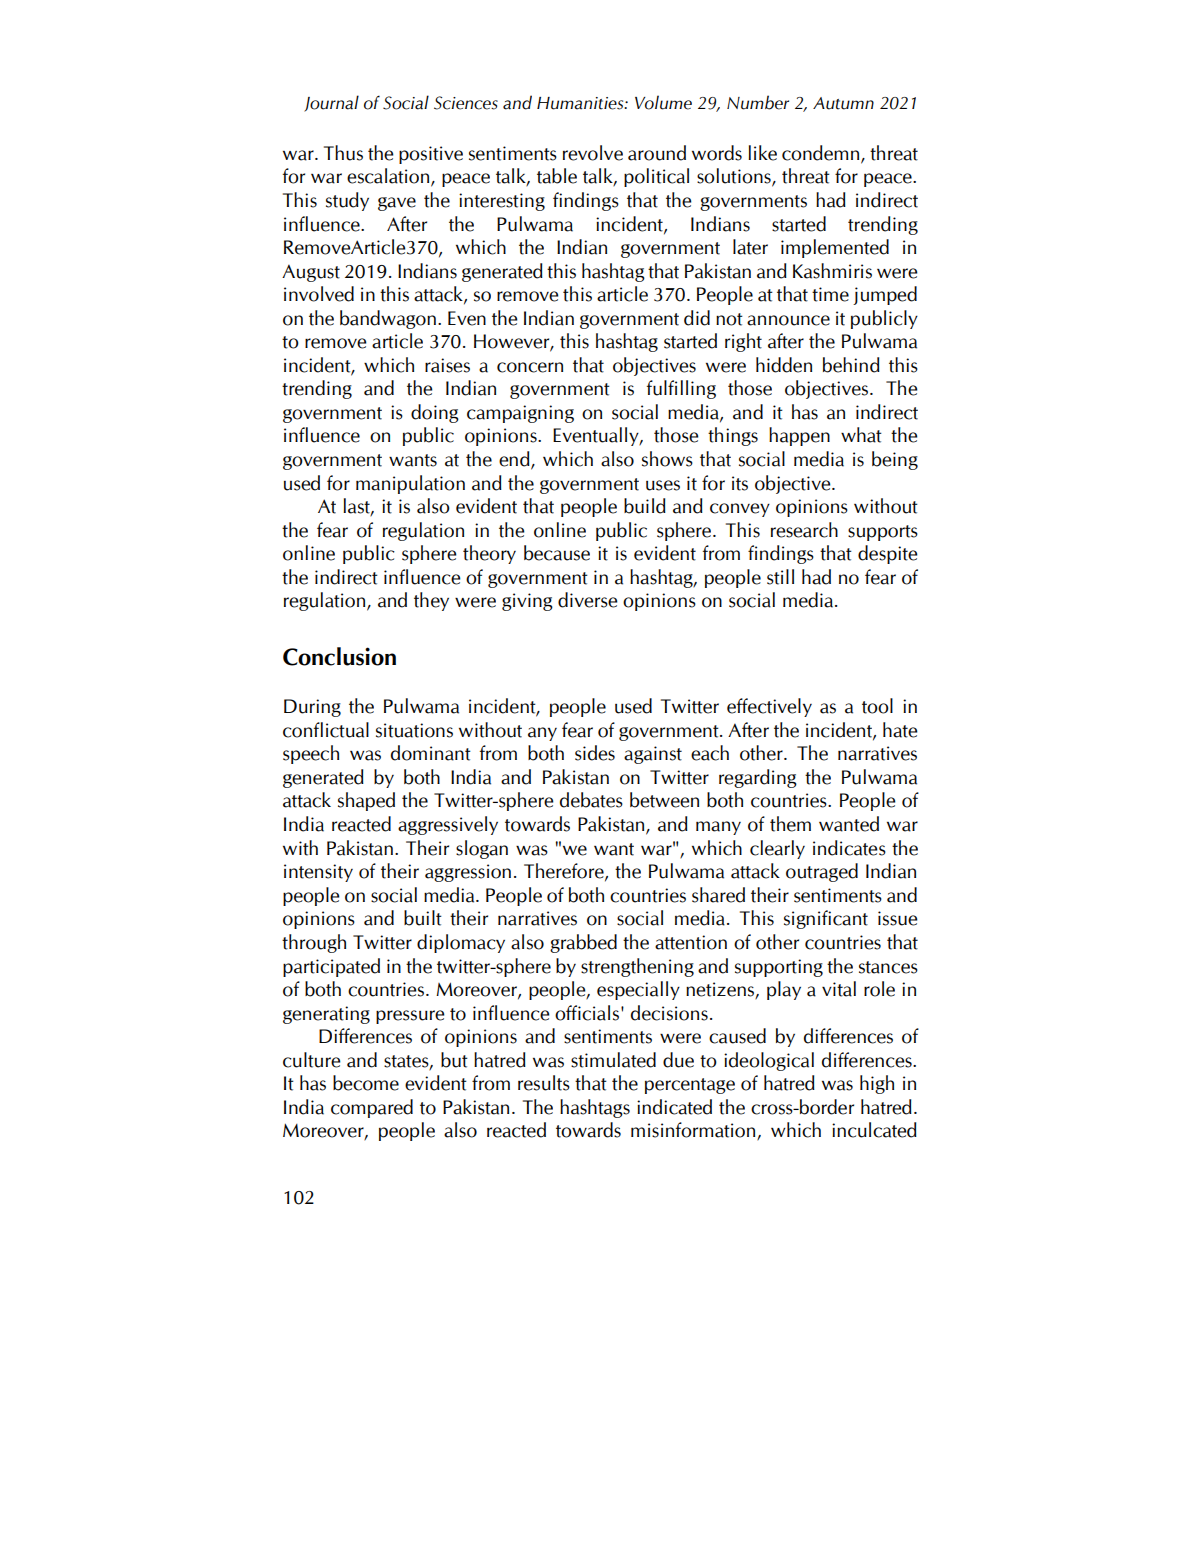  I want to click on condemn, so click(822, 154).
